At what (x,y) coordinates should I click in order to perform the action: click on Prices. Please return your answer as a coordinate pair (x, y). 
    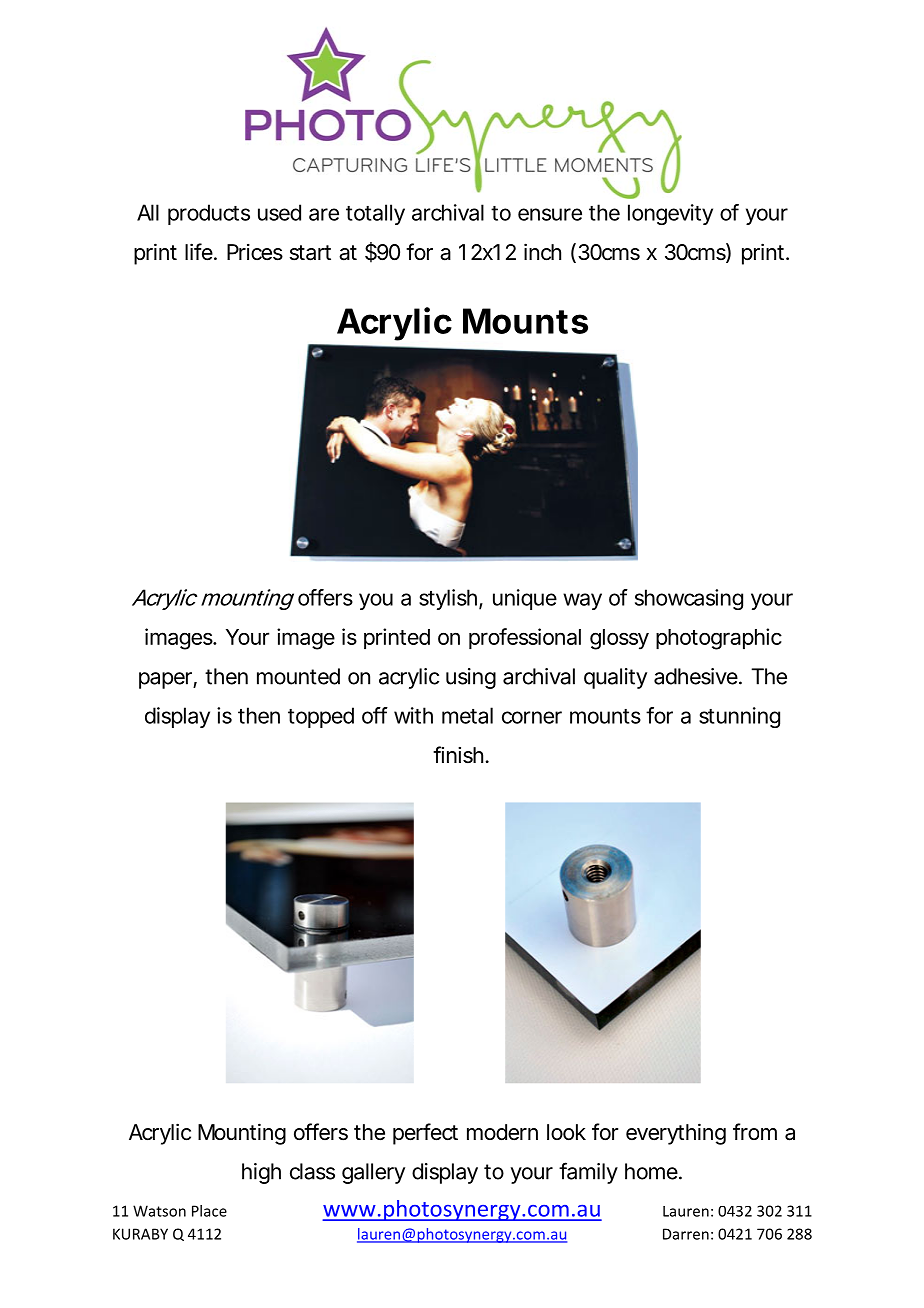
    Looking at the image, I should click on (255, 252).
